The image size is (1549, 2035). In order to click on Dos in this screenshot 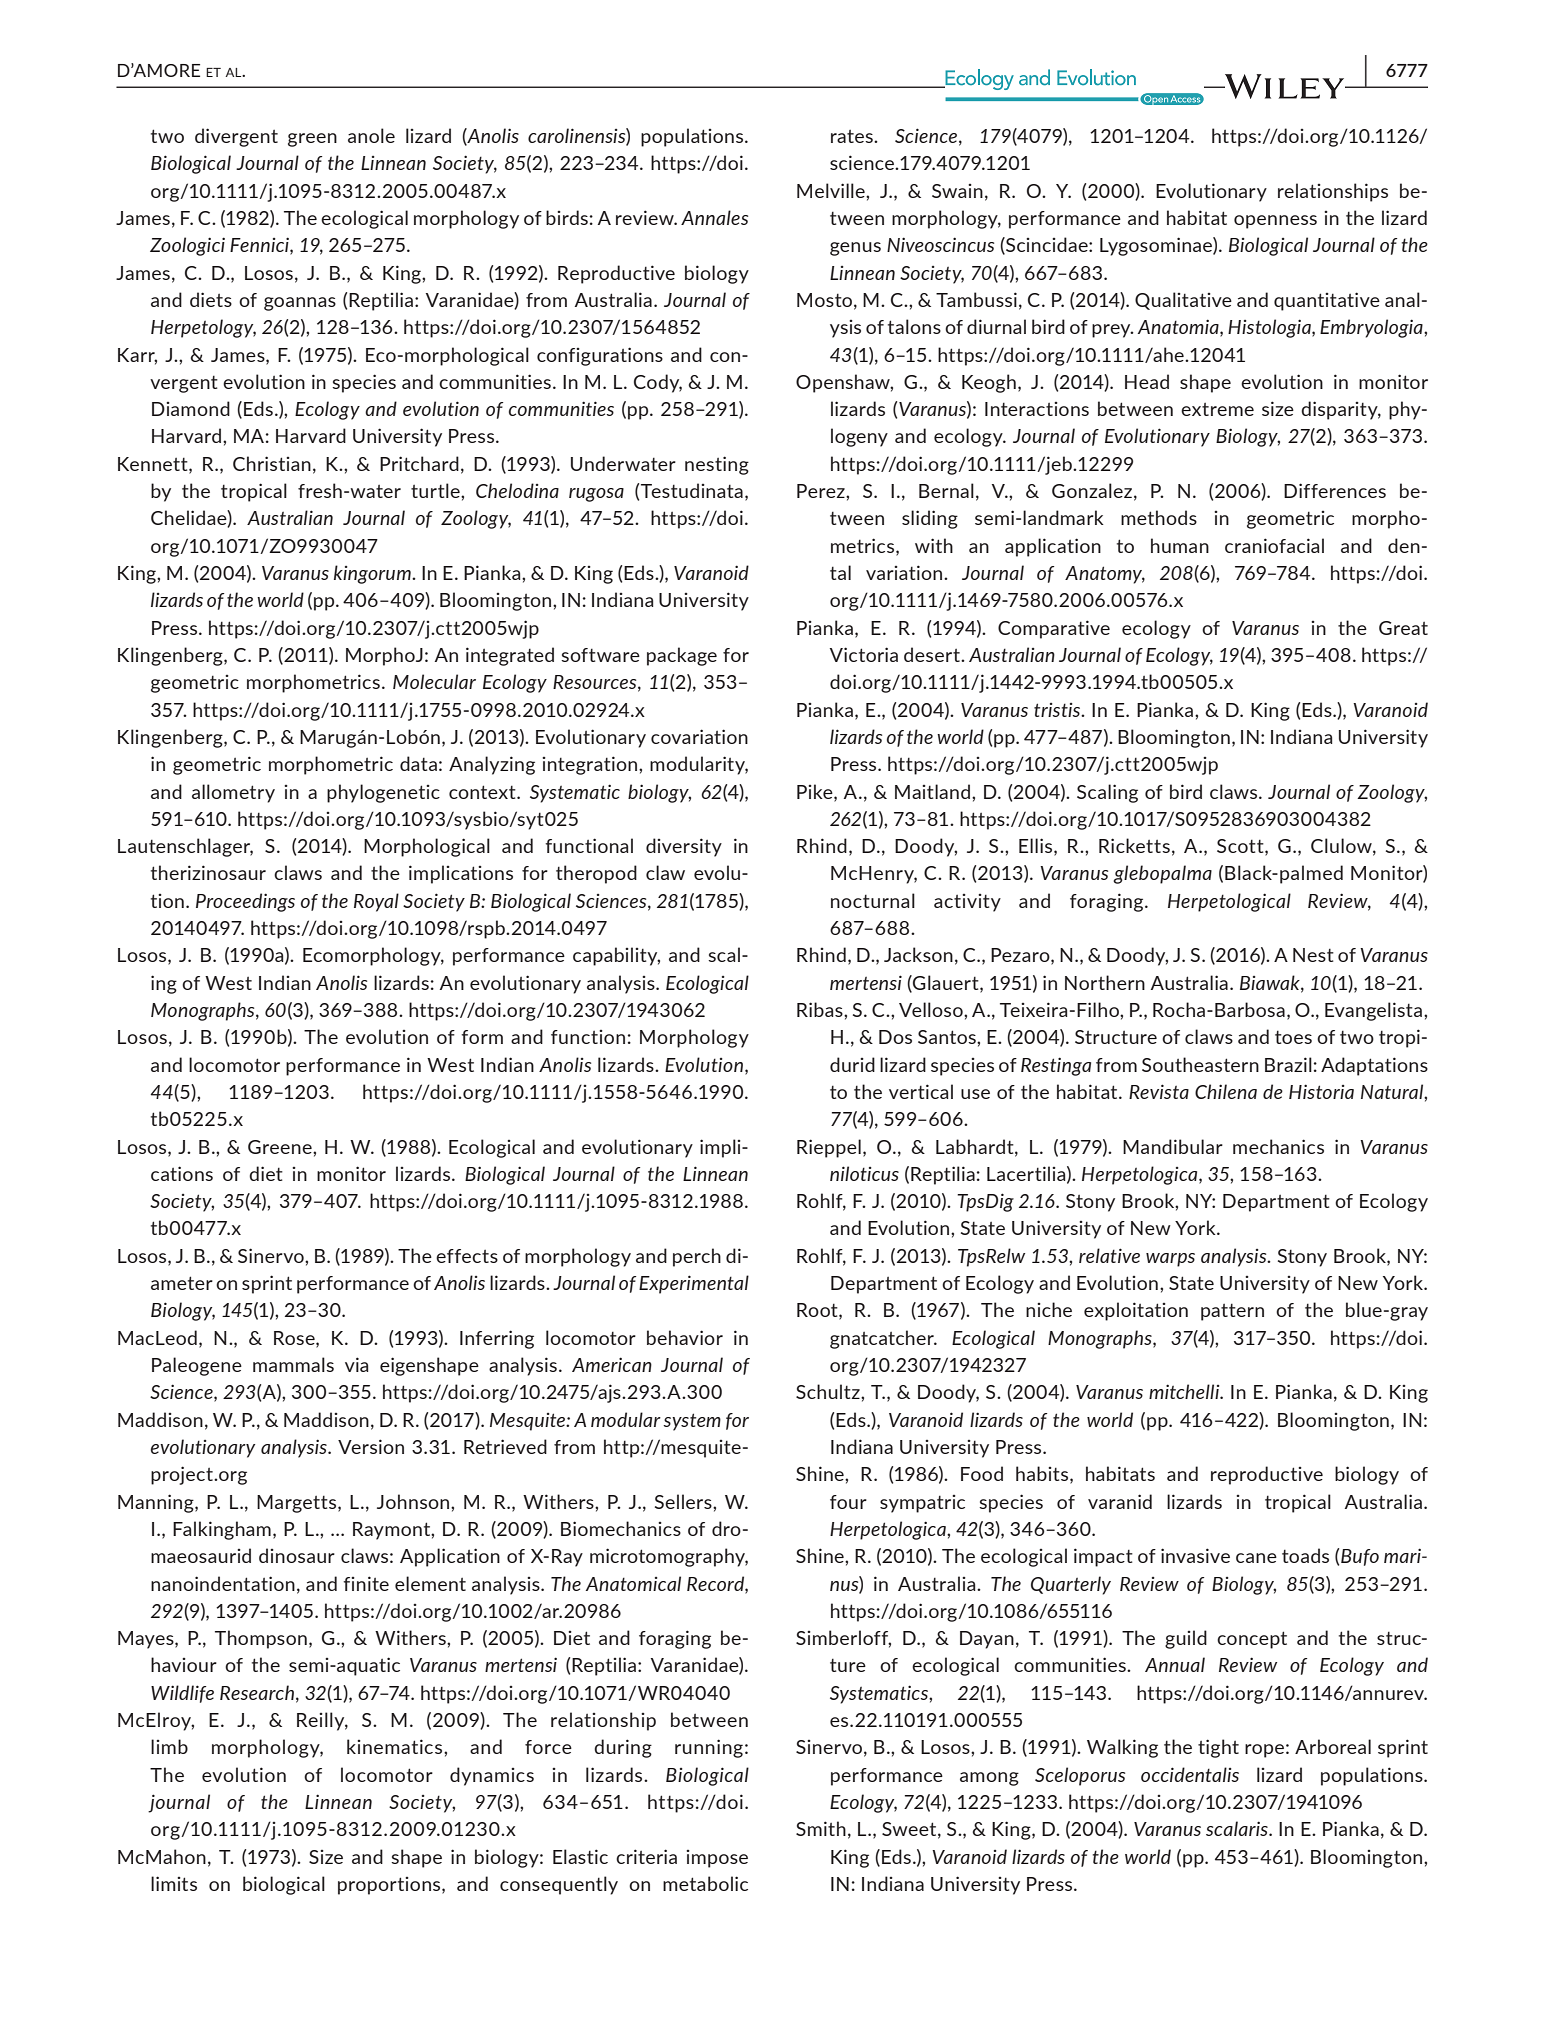, I will do `click(895, 1037)`.
